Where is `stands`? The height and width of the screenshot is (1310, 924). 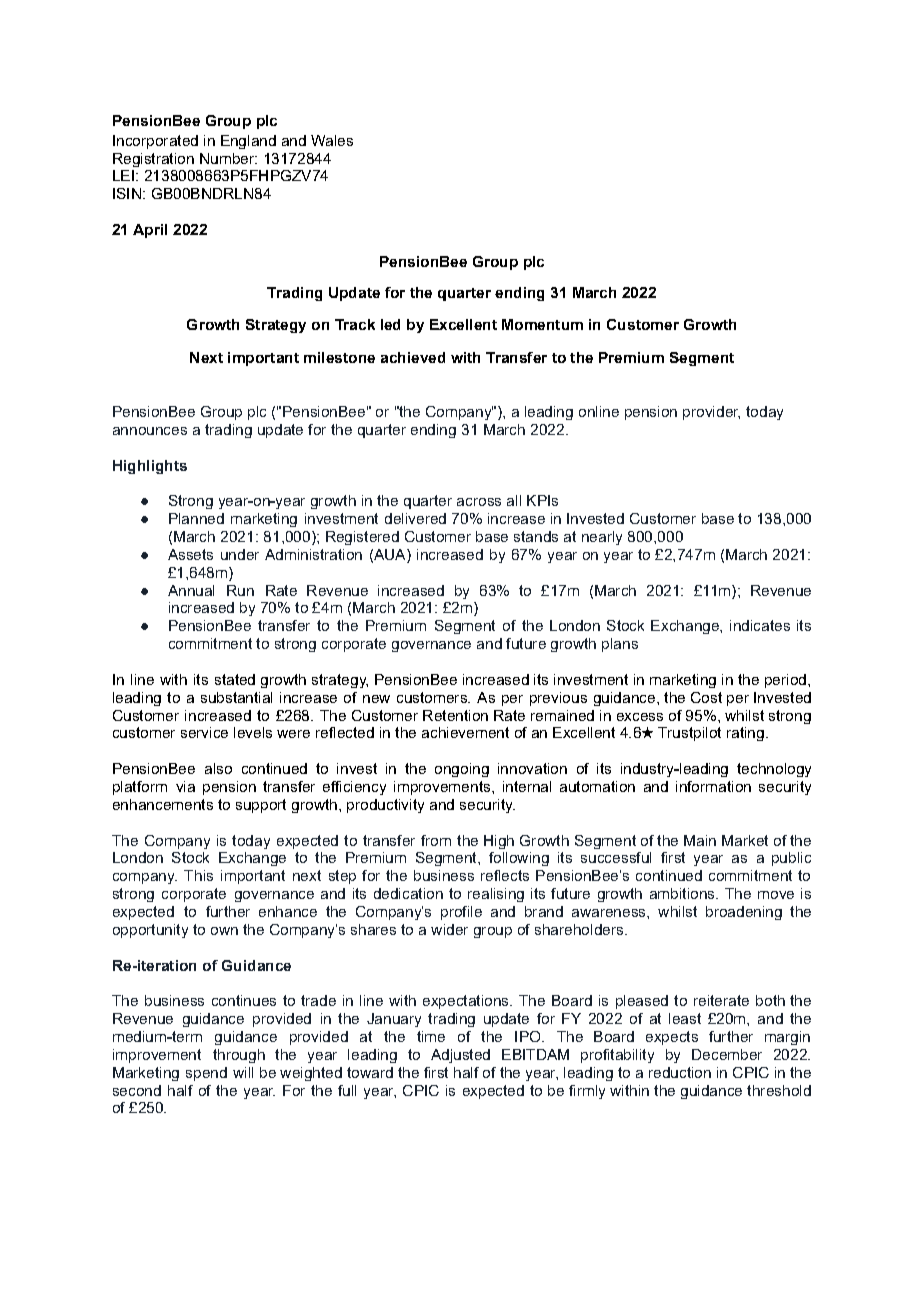 stands is located at coordinates (536, 536).
